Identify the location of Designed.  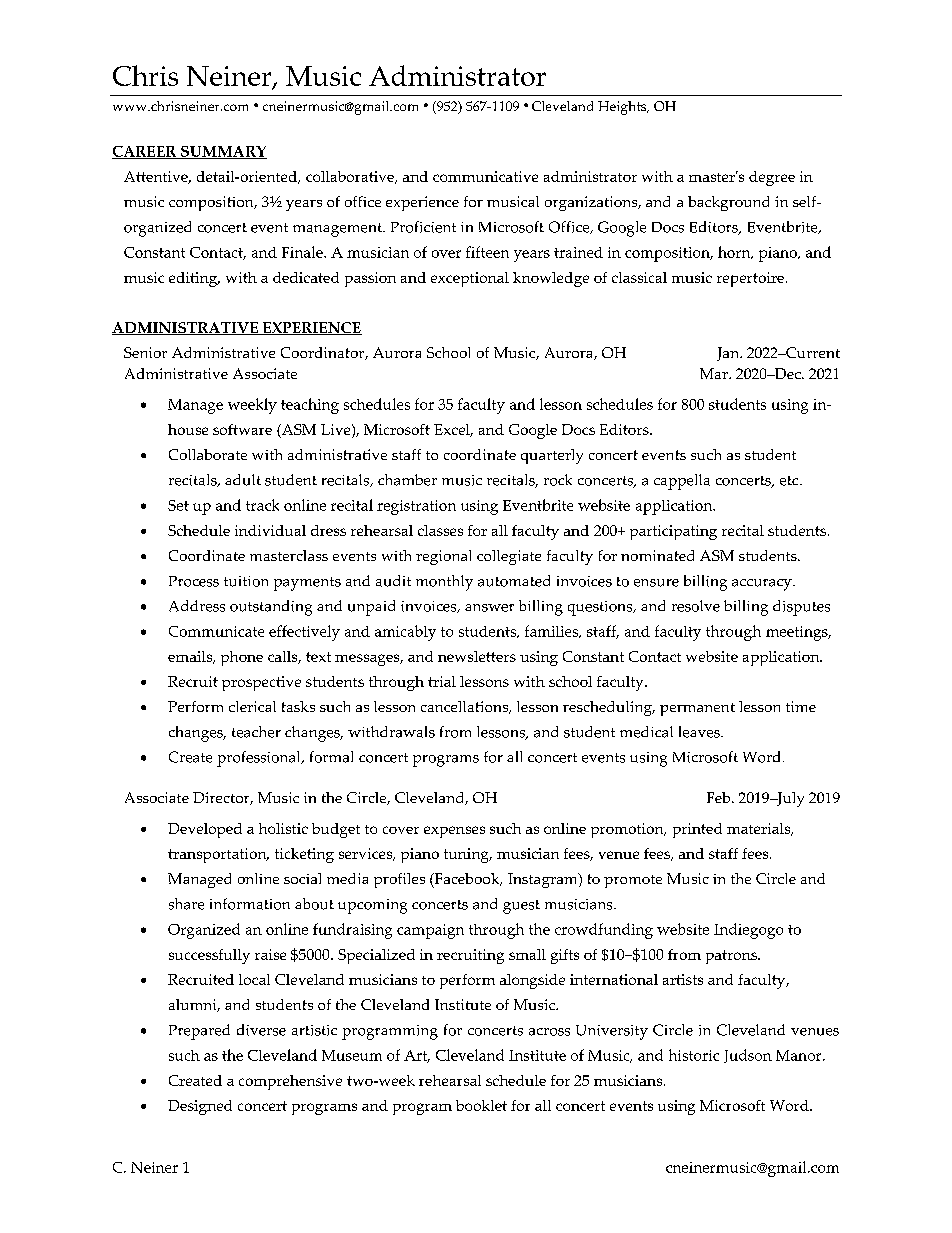
(200, 1107).
